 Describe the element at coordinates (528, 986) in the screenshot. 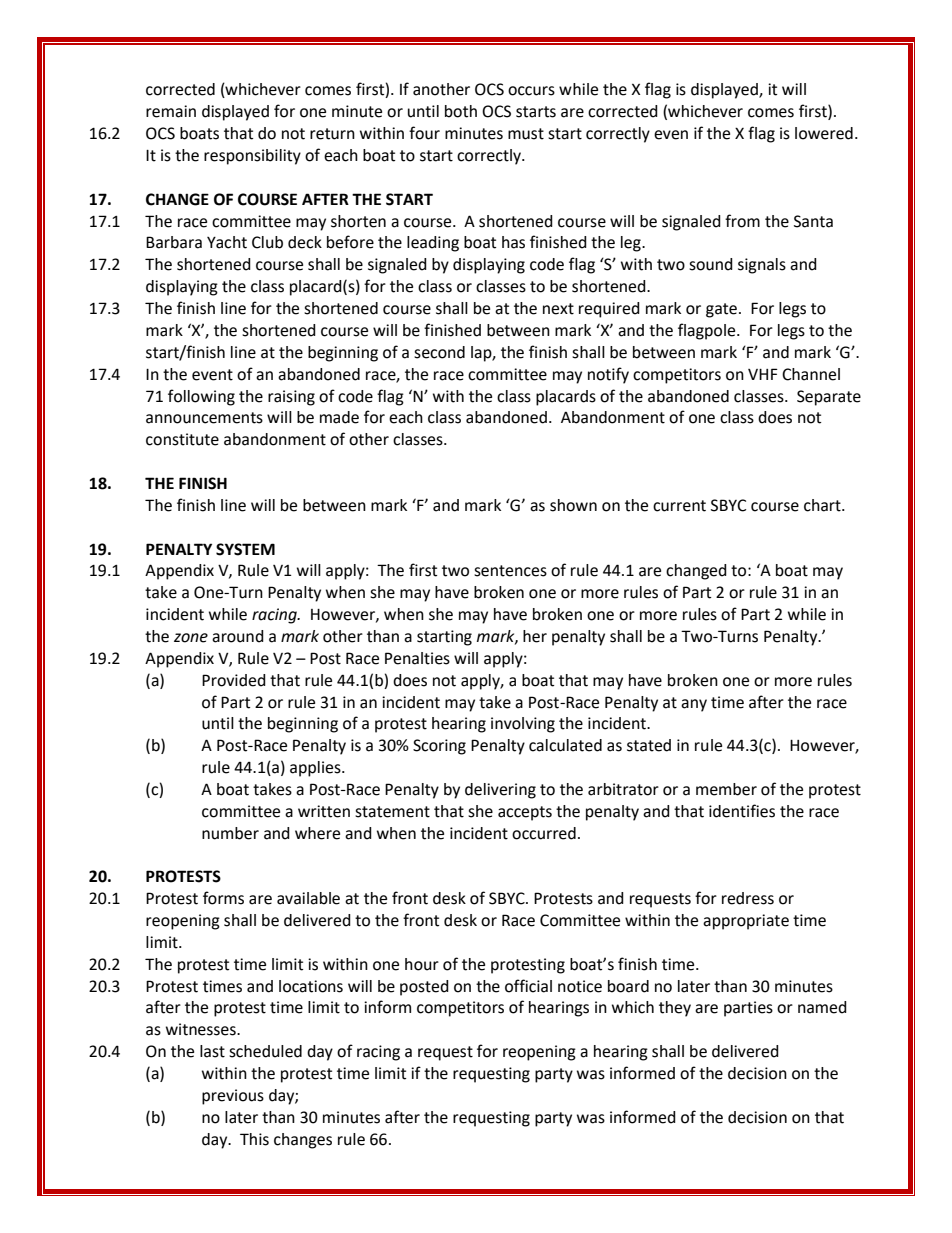

I see `official` at that location.
